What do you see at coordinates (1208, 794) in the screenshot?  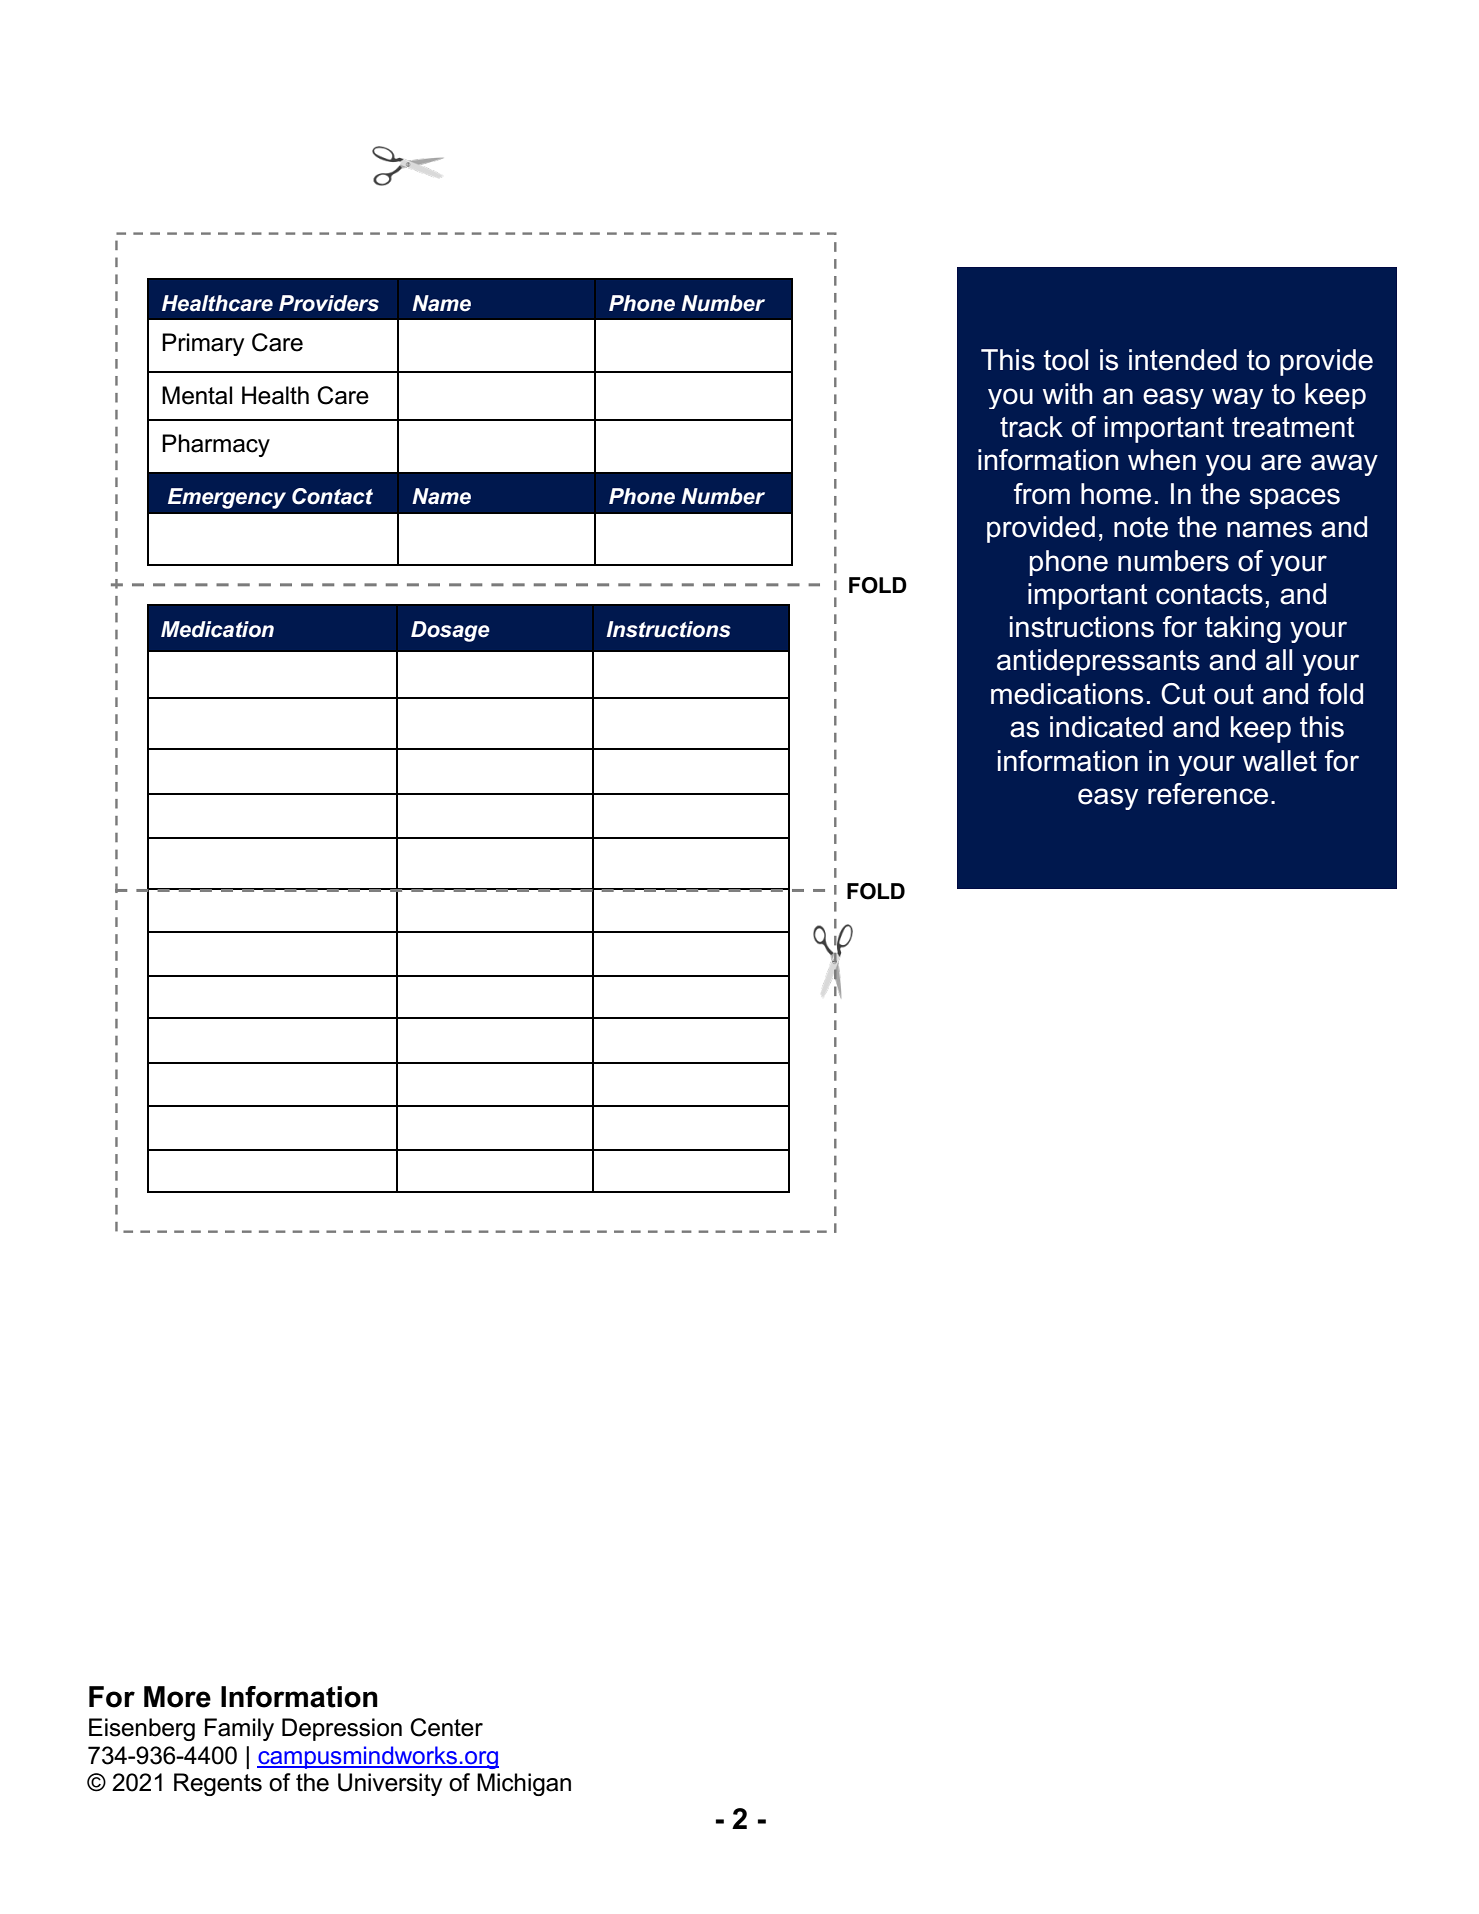 I see `reference` at bounding box center [1208, 794].
